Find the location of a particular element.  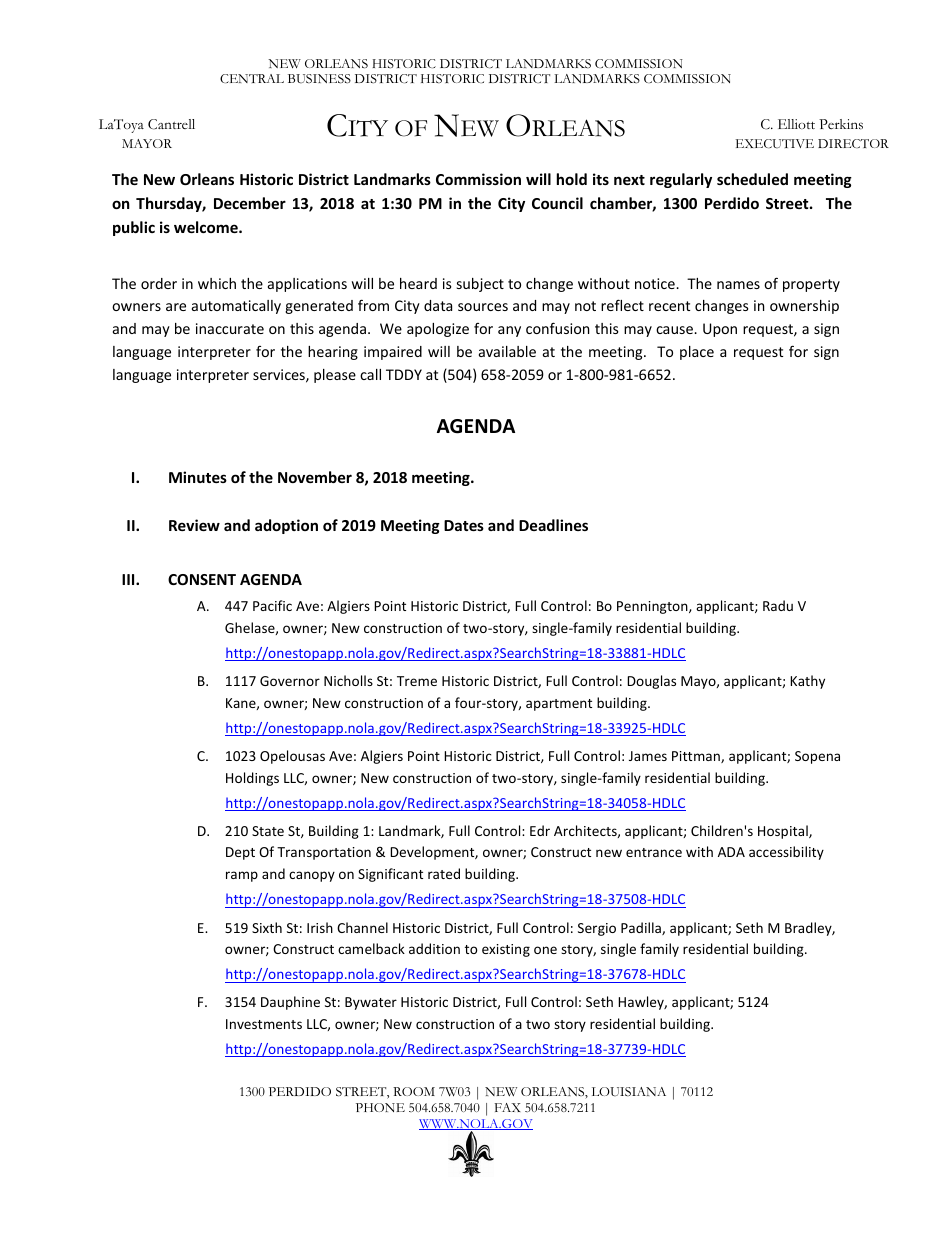

Radu is located at coordinates (778, 605).
